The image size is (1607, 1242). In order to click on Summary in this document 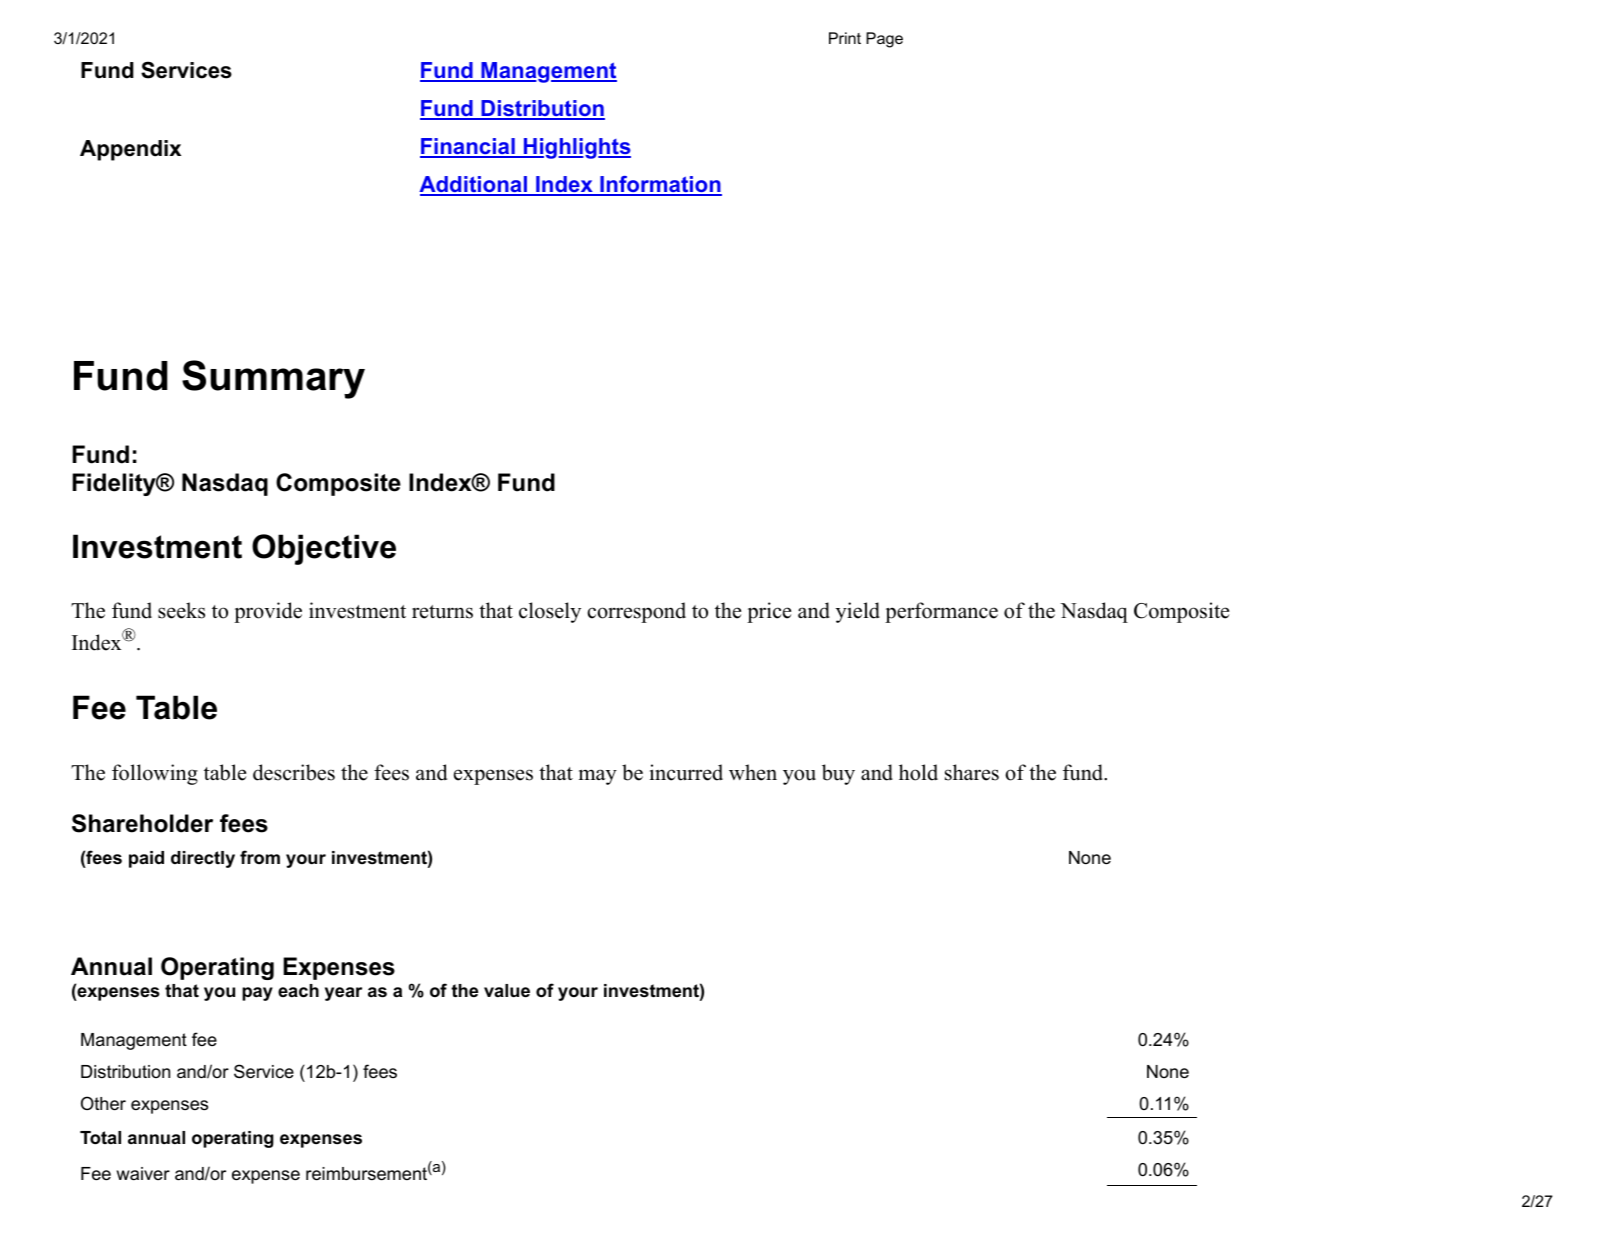, I will do `click(273, 379)`.
